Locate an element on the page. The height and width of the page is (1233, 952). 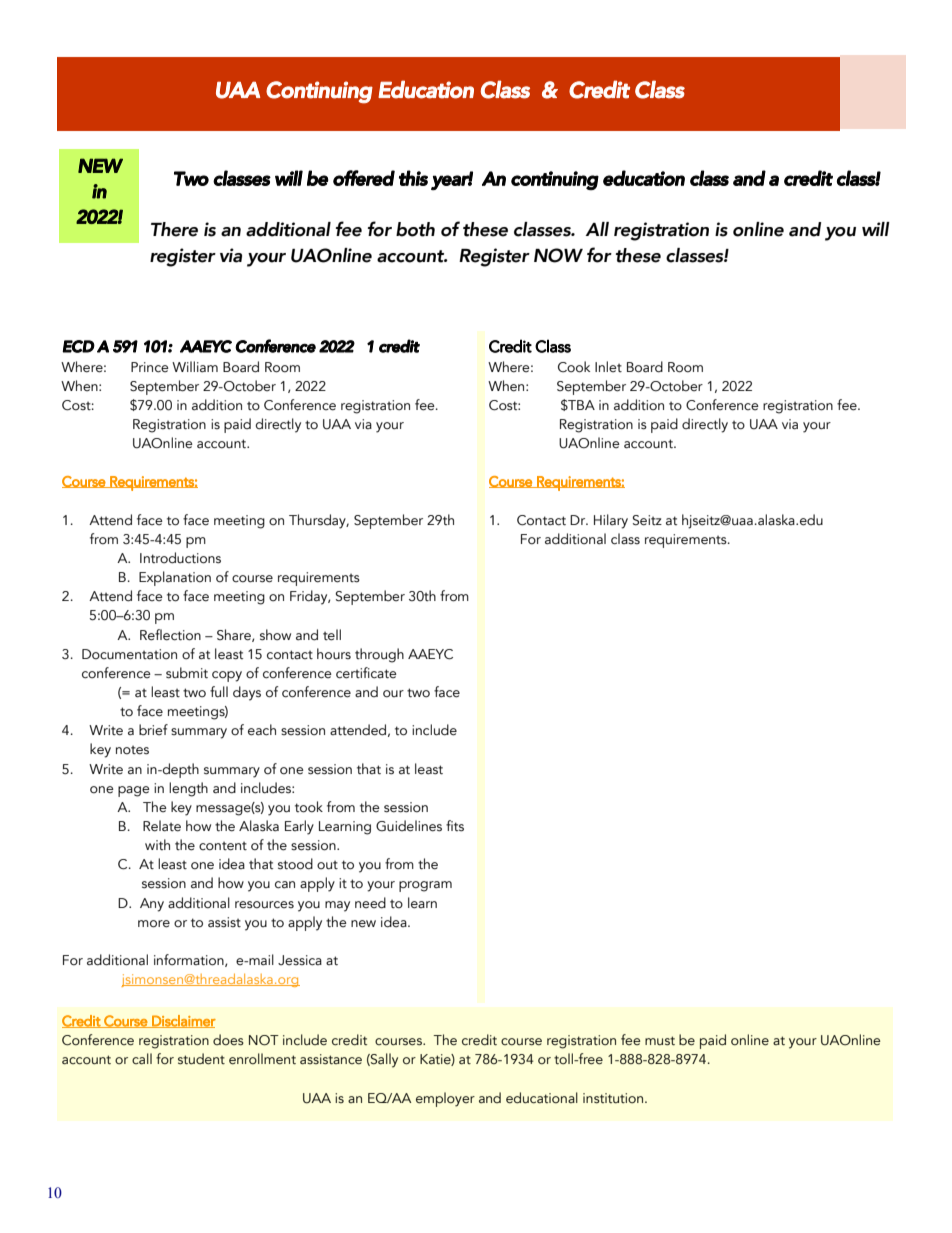
NOW is located at coordinates (558, 255).
